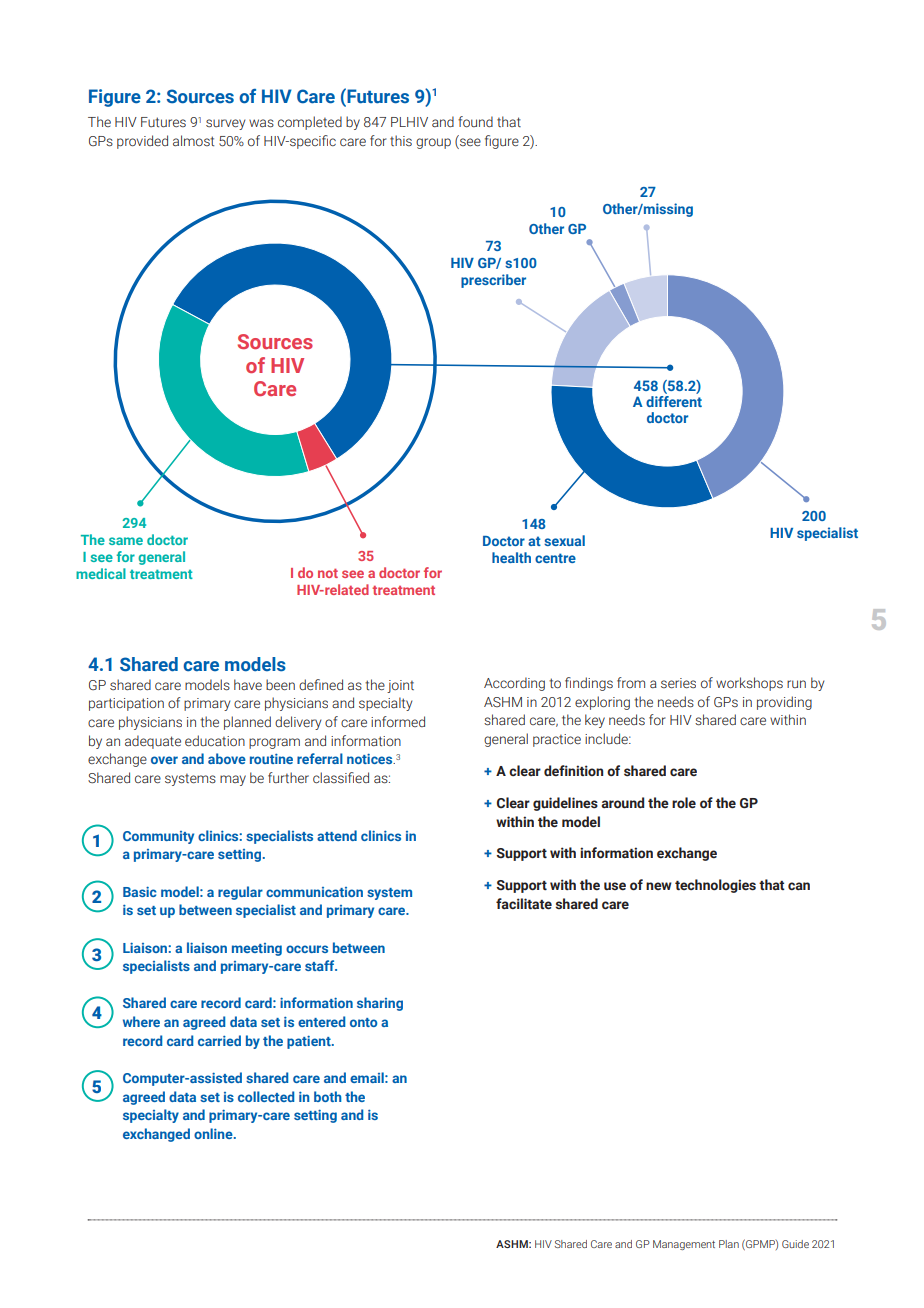 The width and height of the screenshot is (924, 1308). I want to click on workshops, so click(749, 684).
